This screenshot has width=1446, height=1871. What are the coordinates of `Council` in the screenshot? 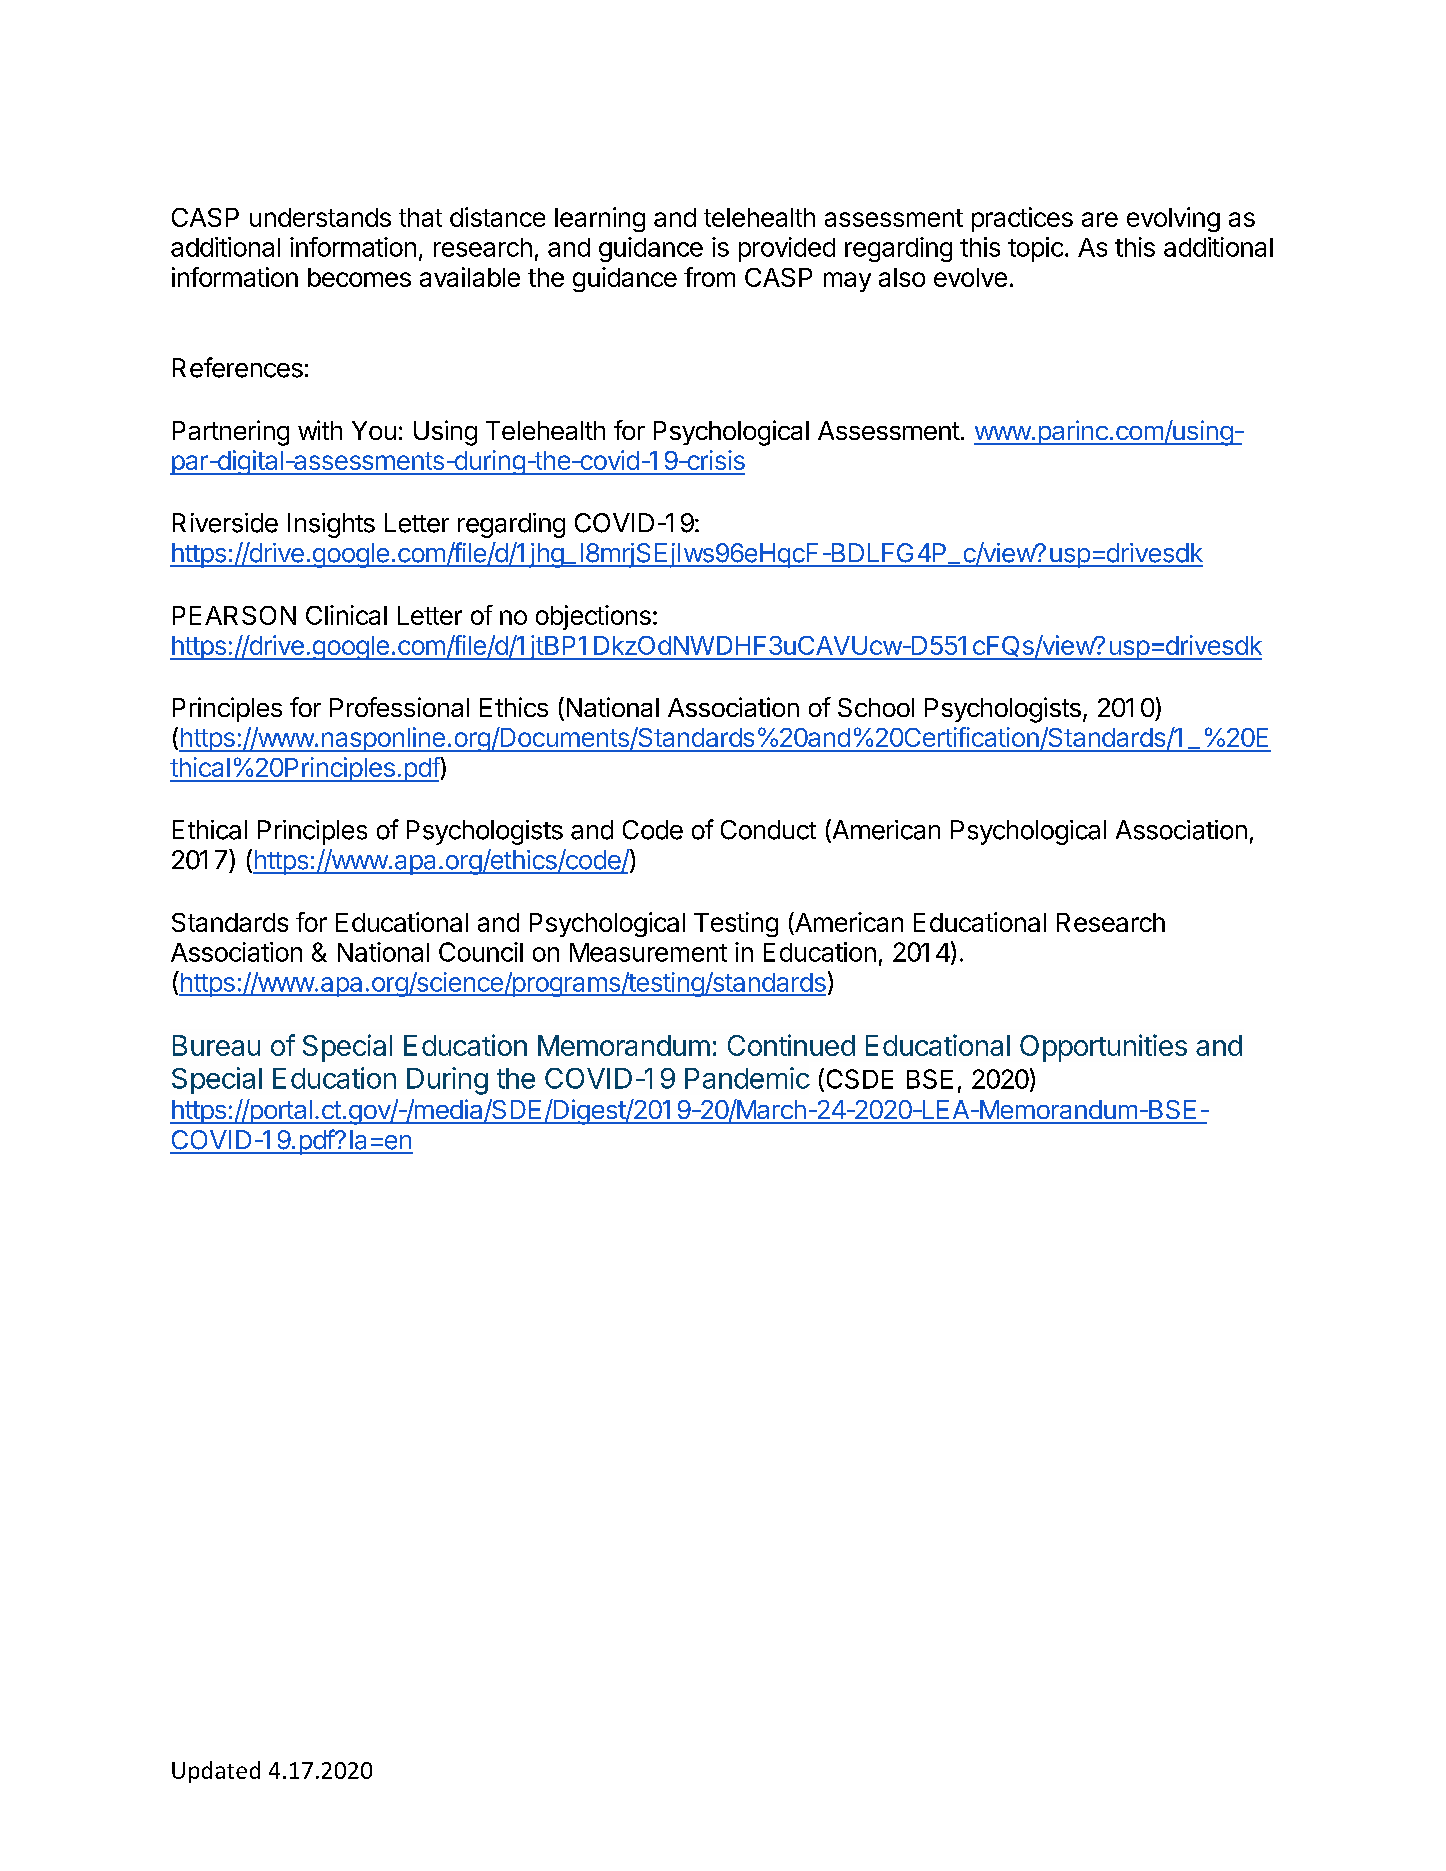 It's located at (481, 952).
